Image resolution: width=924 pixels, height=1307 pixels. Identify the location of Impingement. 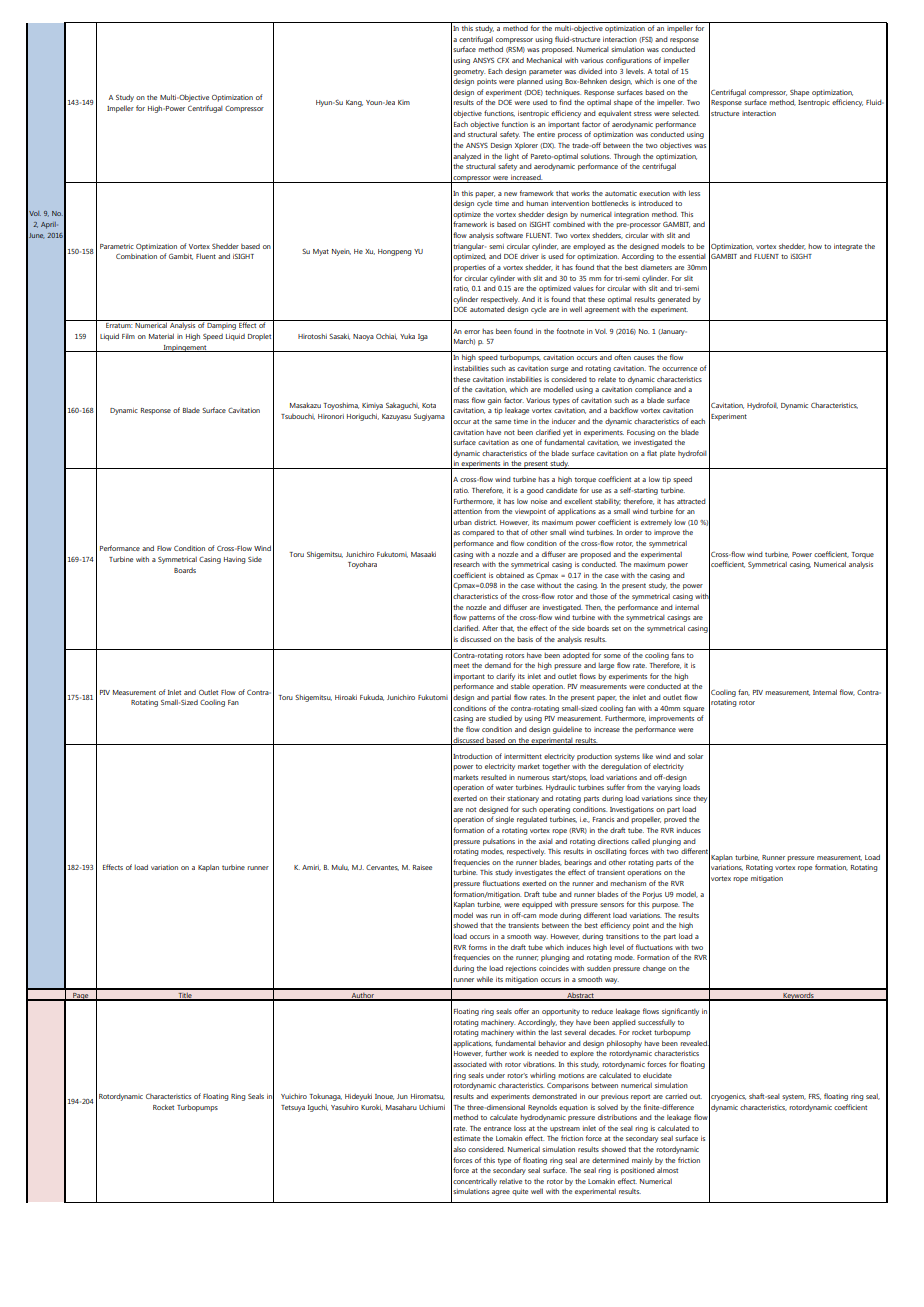
(185, 348).
